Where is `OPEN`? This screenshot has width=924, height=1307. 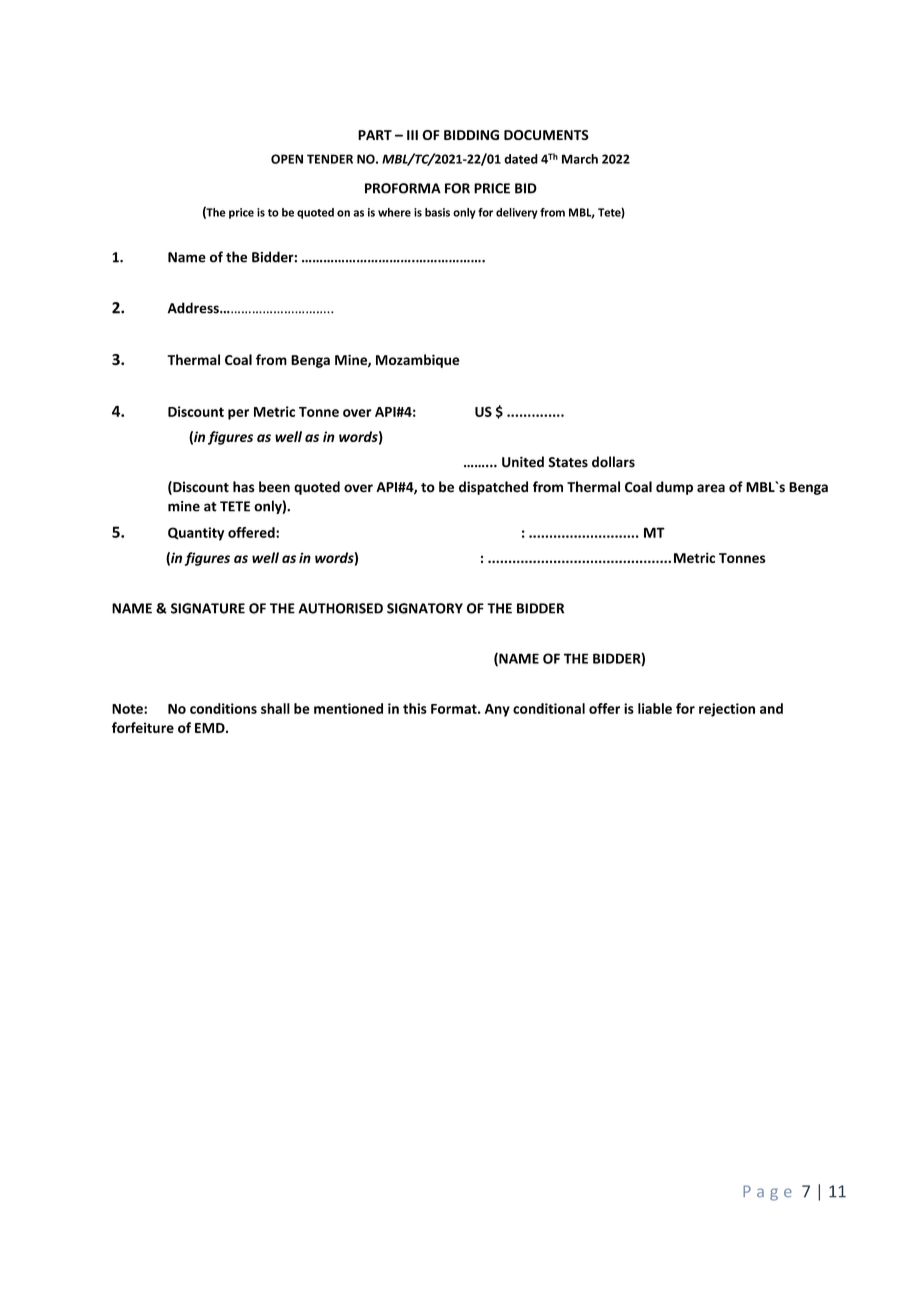
OPEN is located at coordinates (287, 159).
